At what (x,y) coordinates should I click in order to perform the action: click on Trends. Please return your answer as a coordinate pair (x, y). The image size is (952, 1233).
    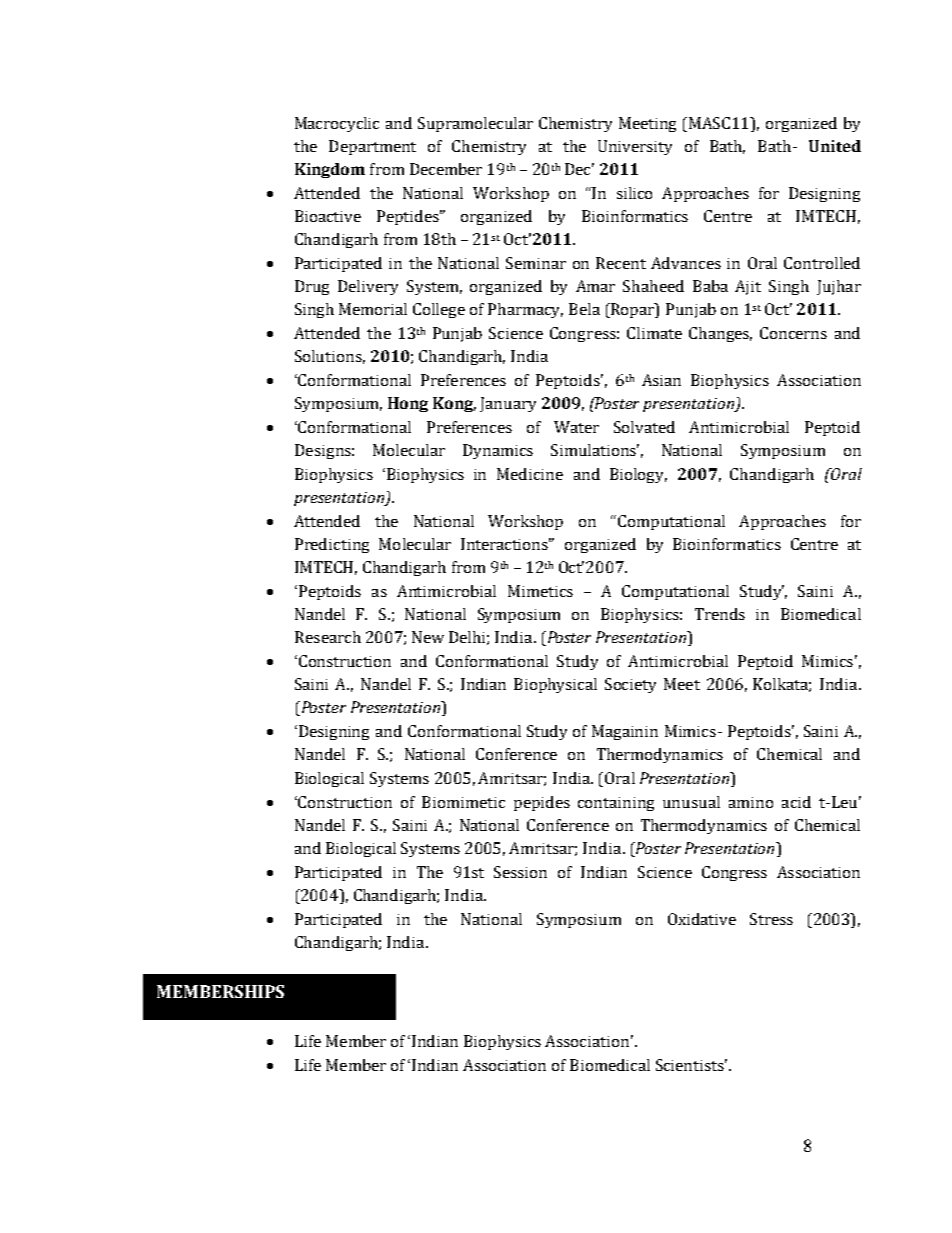
    Looking at the image, I should click on (720, 614).
